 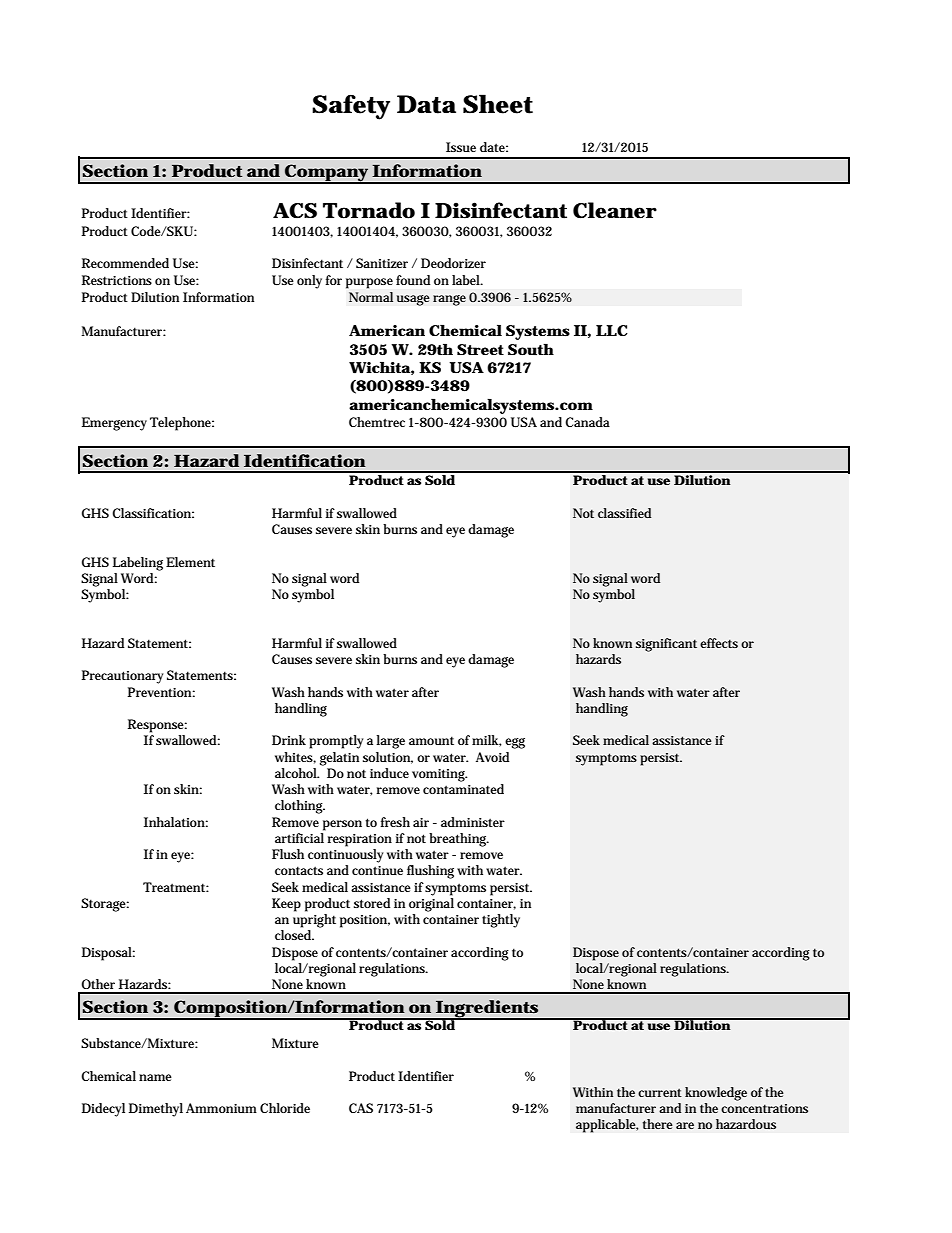 What do you see at coordinates (666, 645) in the screenshot?
I see `significant` at bounding box center [666, 645].
